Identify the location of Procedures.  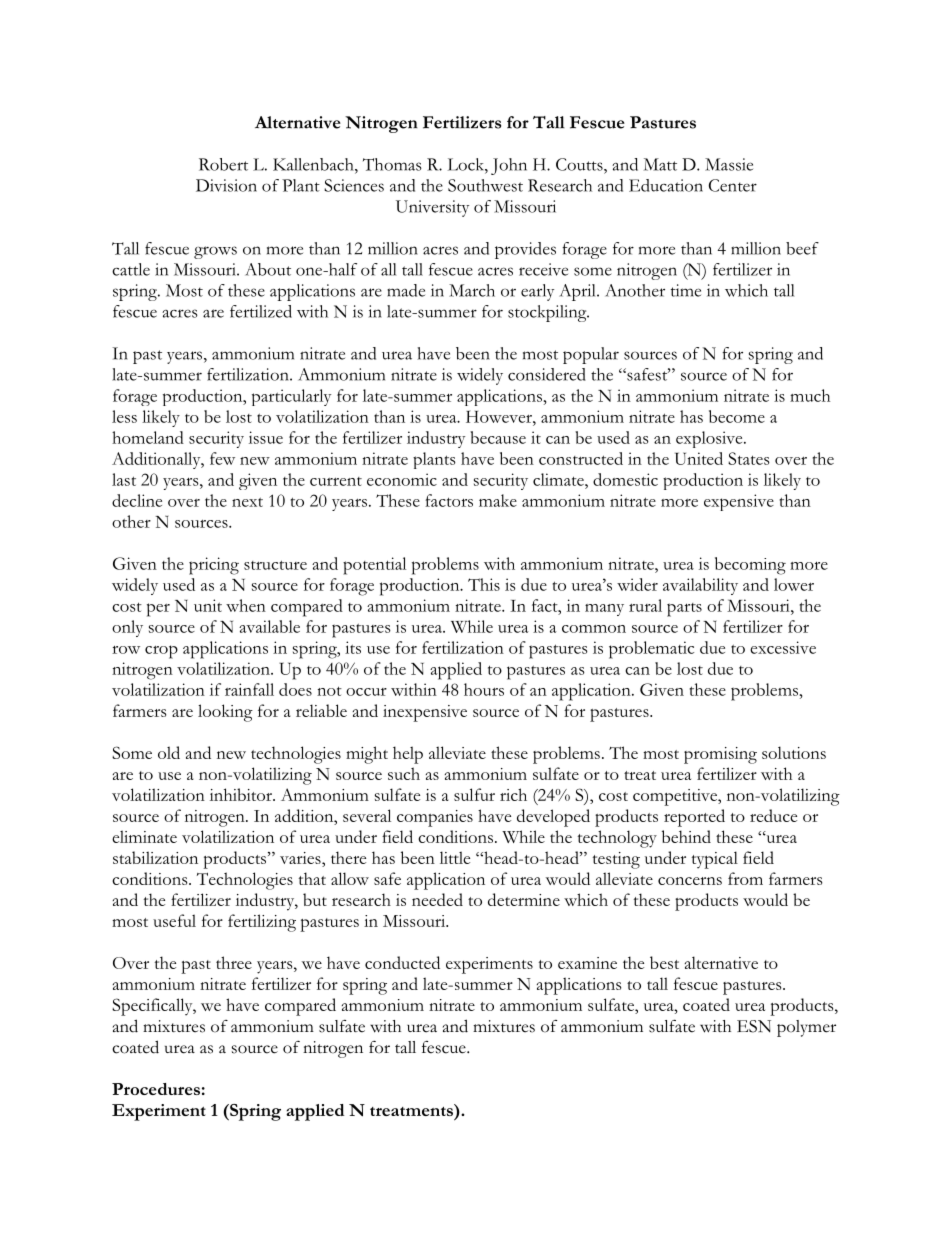
(156, 1089).
